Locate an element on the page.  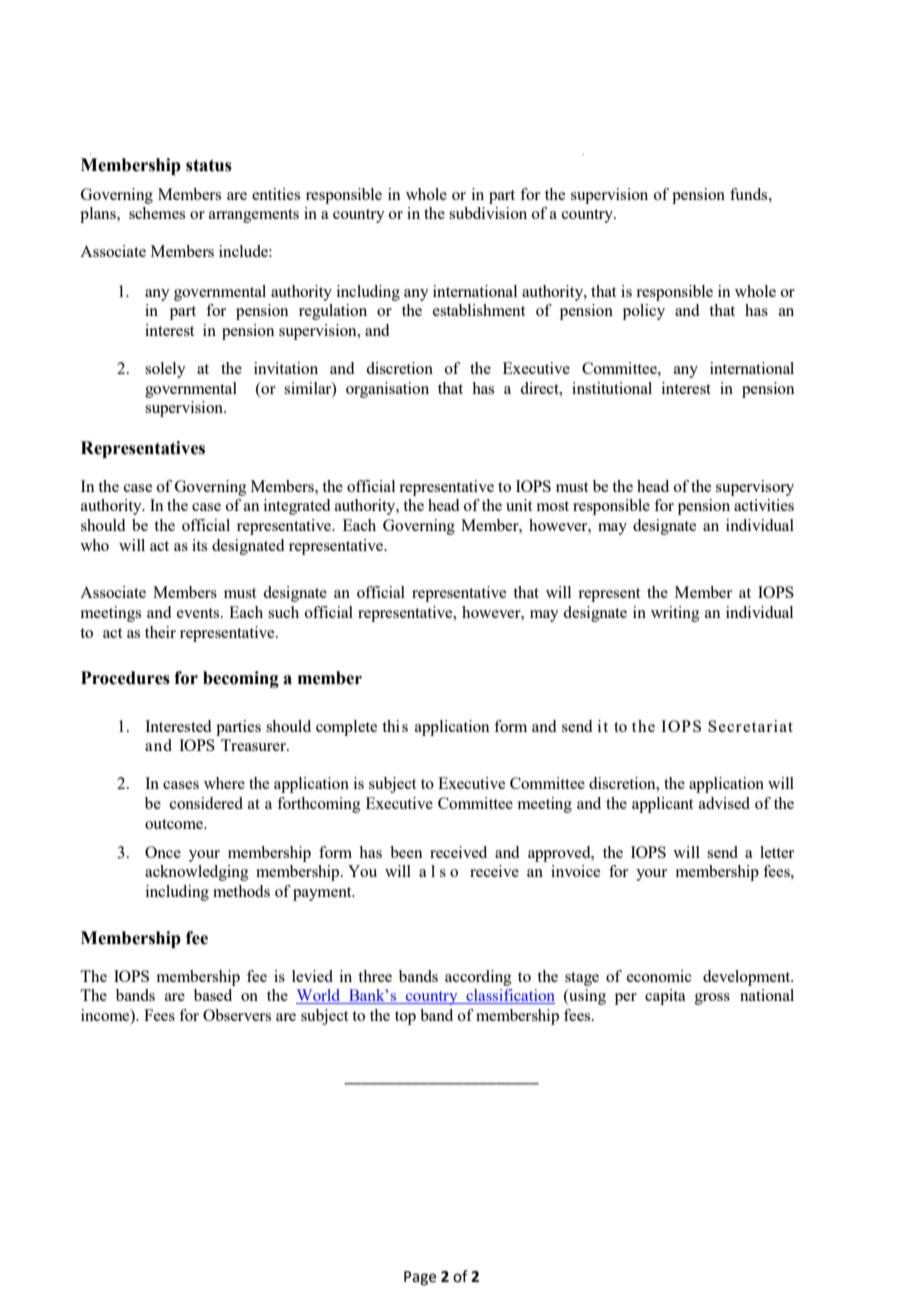
solely is located at coordinates (165, 370).
